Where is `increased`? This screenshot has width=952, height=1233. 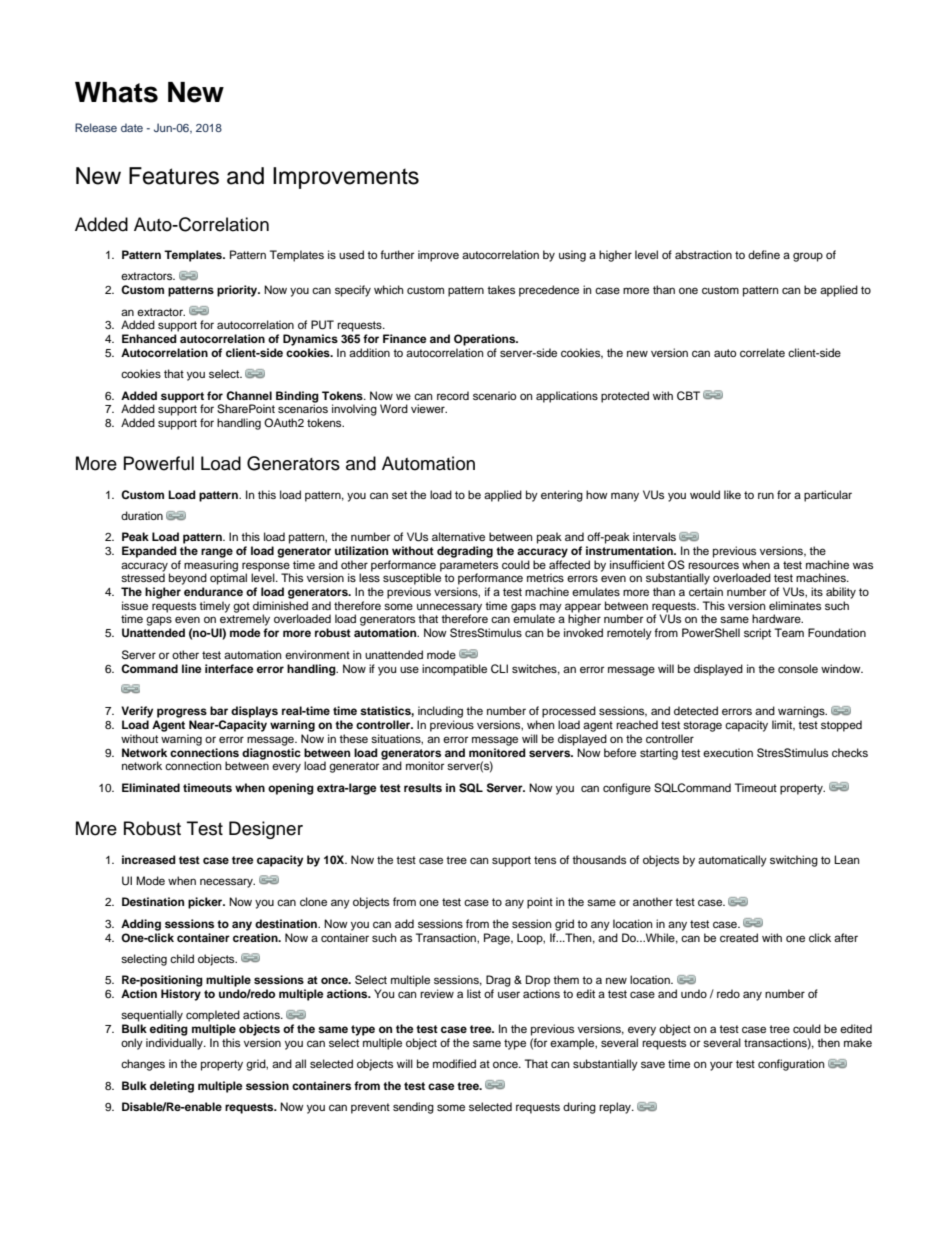
increased is located at coordinates (149, 859).
